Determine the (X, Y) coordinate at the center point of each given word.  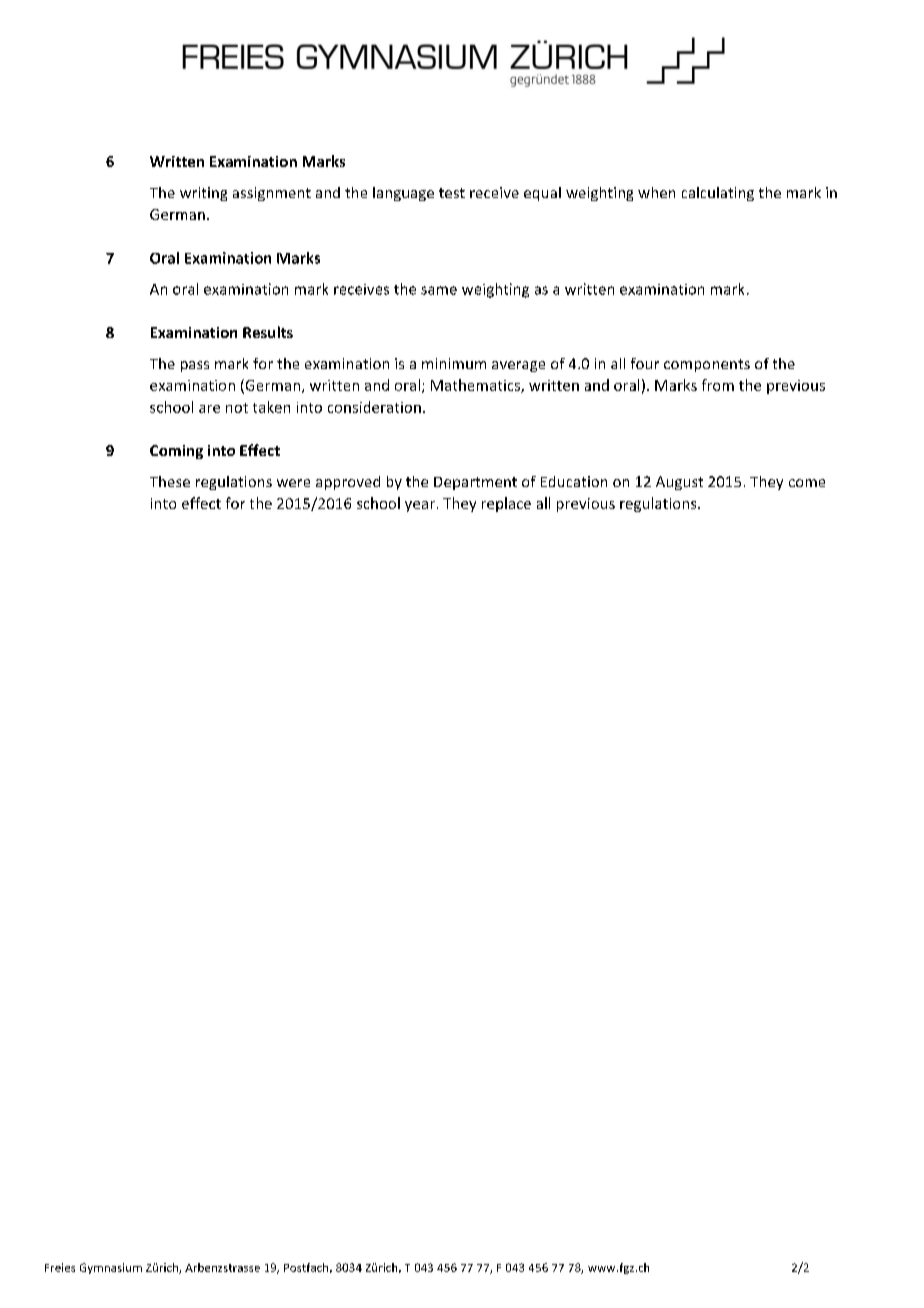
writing (203, 194)
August (679, 483)
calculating (718, 194)
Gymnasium (111, 1268)
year (420, 506)
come (807, 483)
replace (506, 504)
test (452, 193)
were (293, 483)
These (170, 481)
